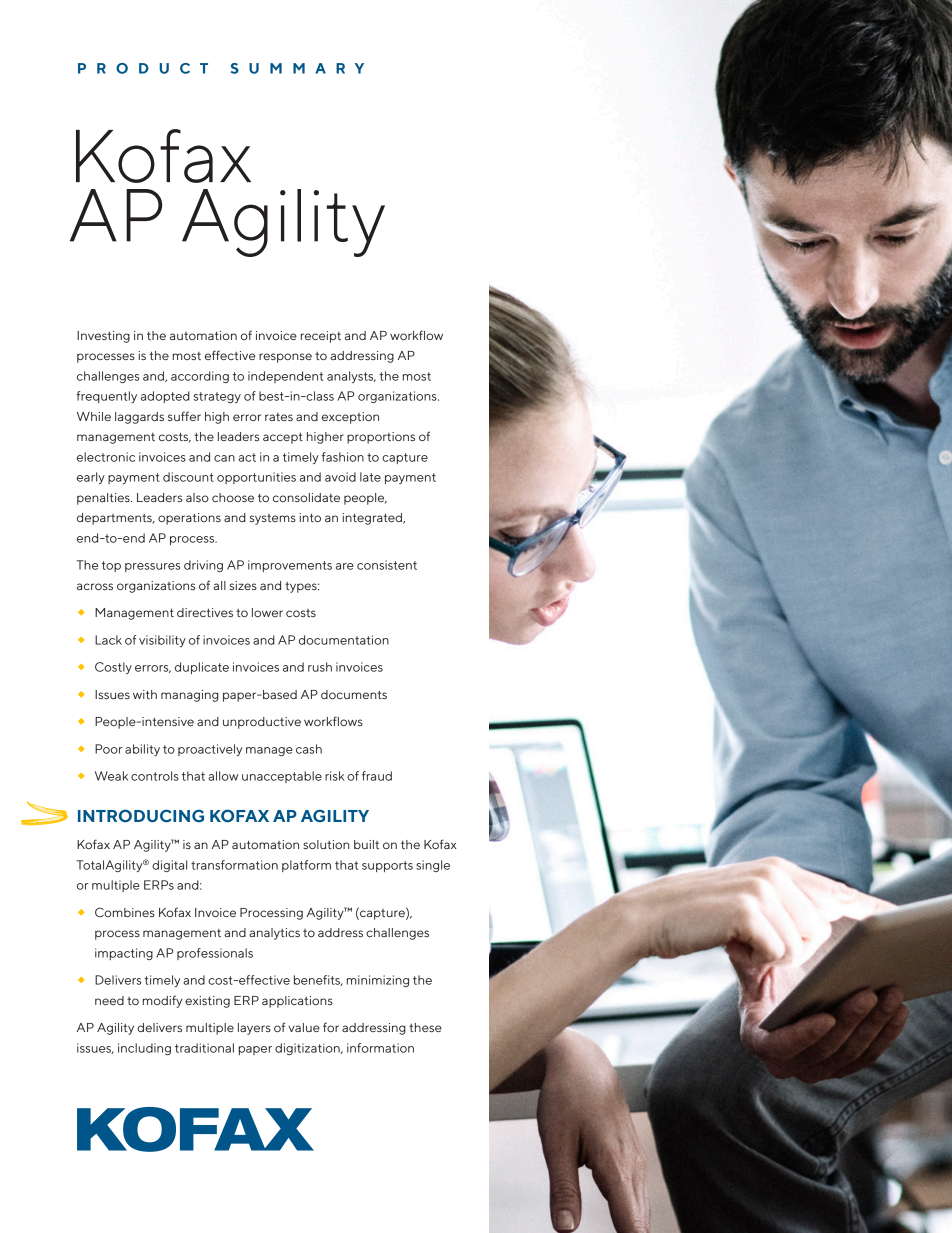 Image resolution: width=952 pixels, height=1233 pixels. Describe the element at coordinates (144, 1049) in the screenshot. I see `including` at that location.
